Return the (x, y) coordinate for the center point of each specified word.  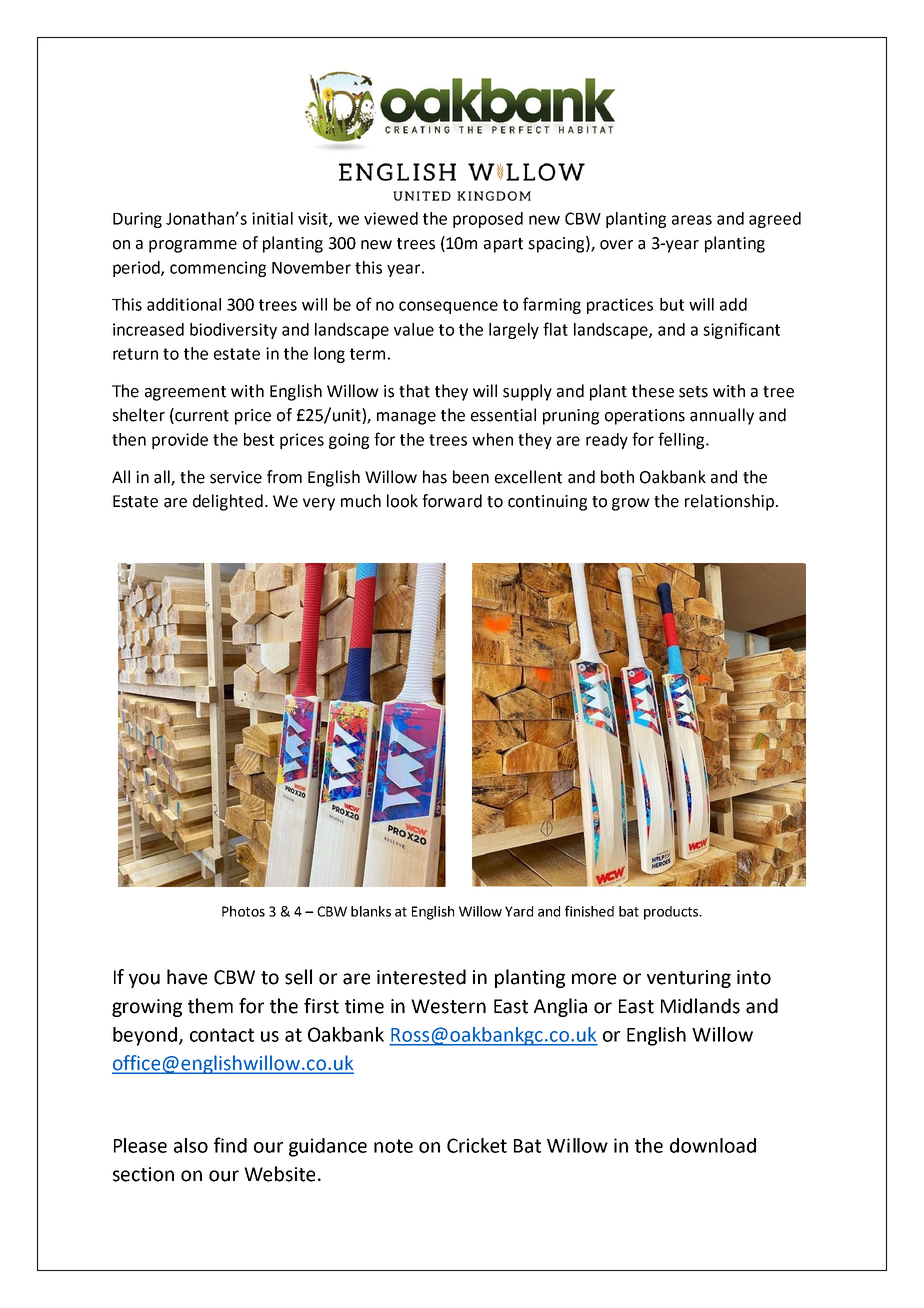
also (191, 1145)
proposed (488, 220)
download (713, 1145)
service (236, 477)
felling (682, 440)
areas (692, 220)
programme (193, 246)
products (672, 913)
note (393, 1146)
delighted (228, 502)
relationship (729, 502)
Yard (519, 911)
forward (452, 501)
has (435, 477)
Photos (243, 911)
